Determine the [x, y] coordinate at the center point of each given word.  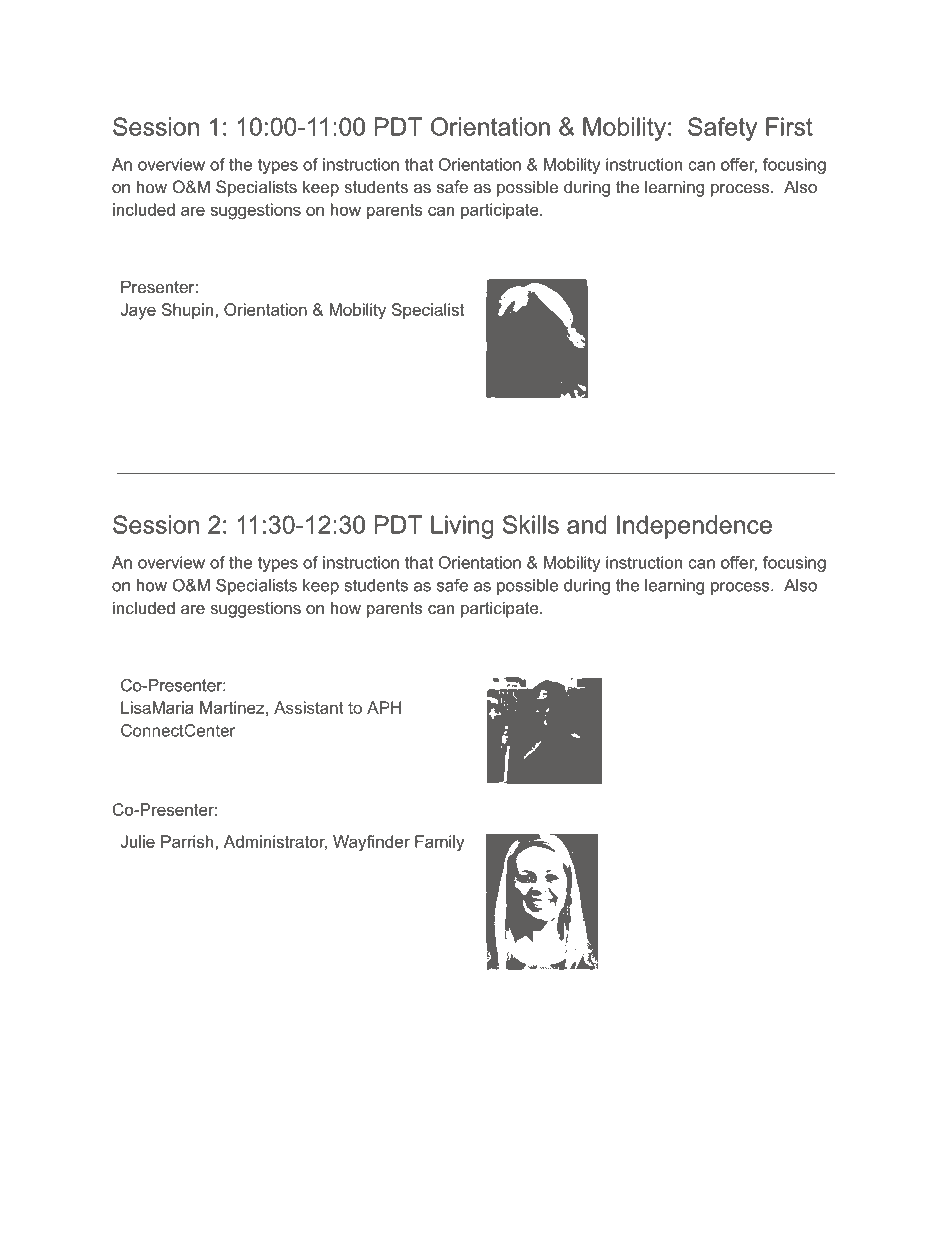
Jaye [138, 311]
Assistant [309, 707]
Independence [694, 527]
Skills [531, 524]
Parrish [188, 841]
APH [384, 707]
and [587, 524]
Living [462, 527]
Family [439, 843]
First [789, 126]
